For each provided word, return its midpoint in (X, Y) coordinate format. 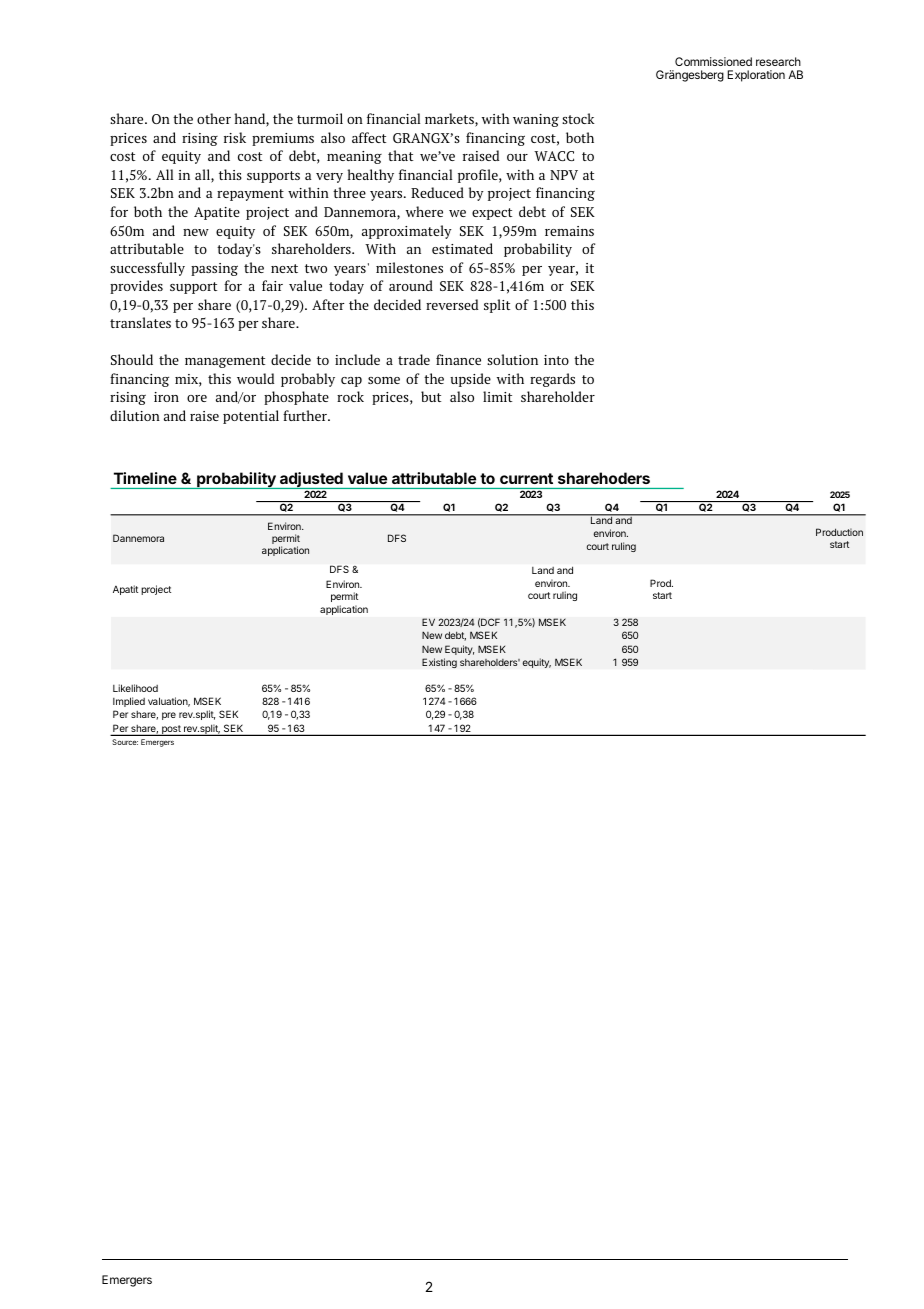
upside (470, 380)
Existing (439, 663)
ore (197, 398)
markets (450, 120)
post (171, 730)
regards (552, 380)
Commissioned (713, 61)
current (526, 478)
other (214, 118)
